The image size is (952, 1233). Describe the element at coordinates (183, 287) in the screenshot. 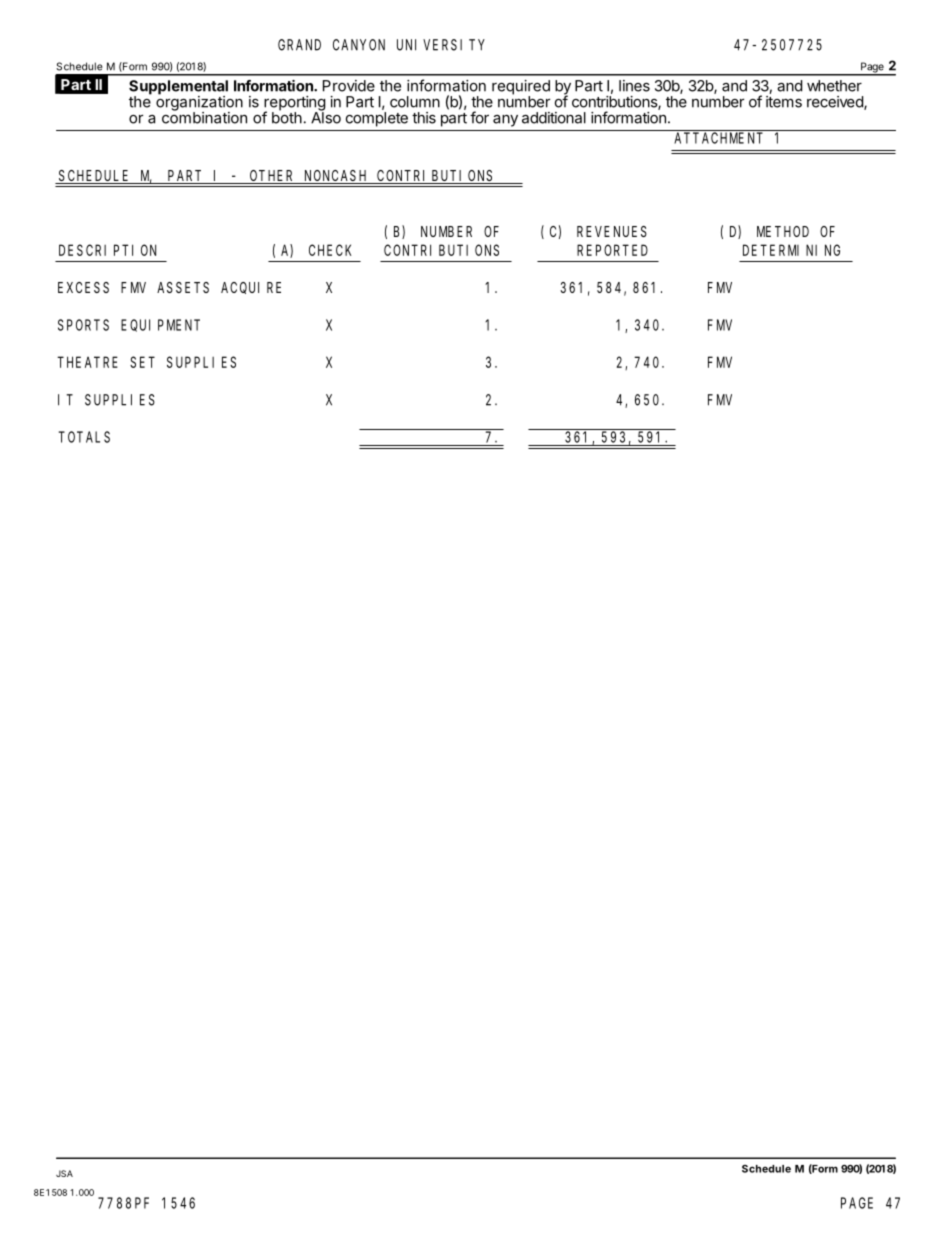

I see `ASSETS` at that location.
